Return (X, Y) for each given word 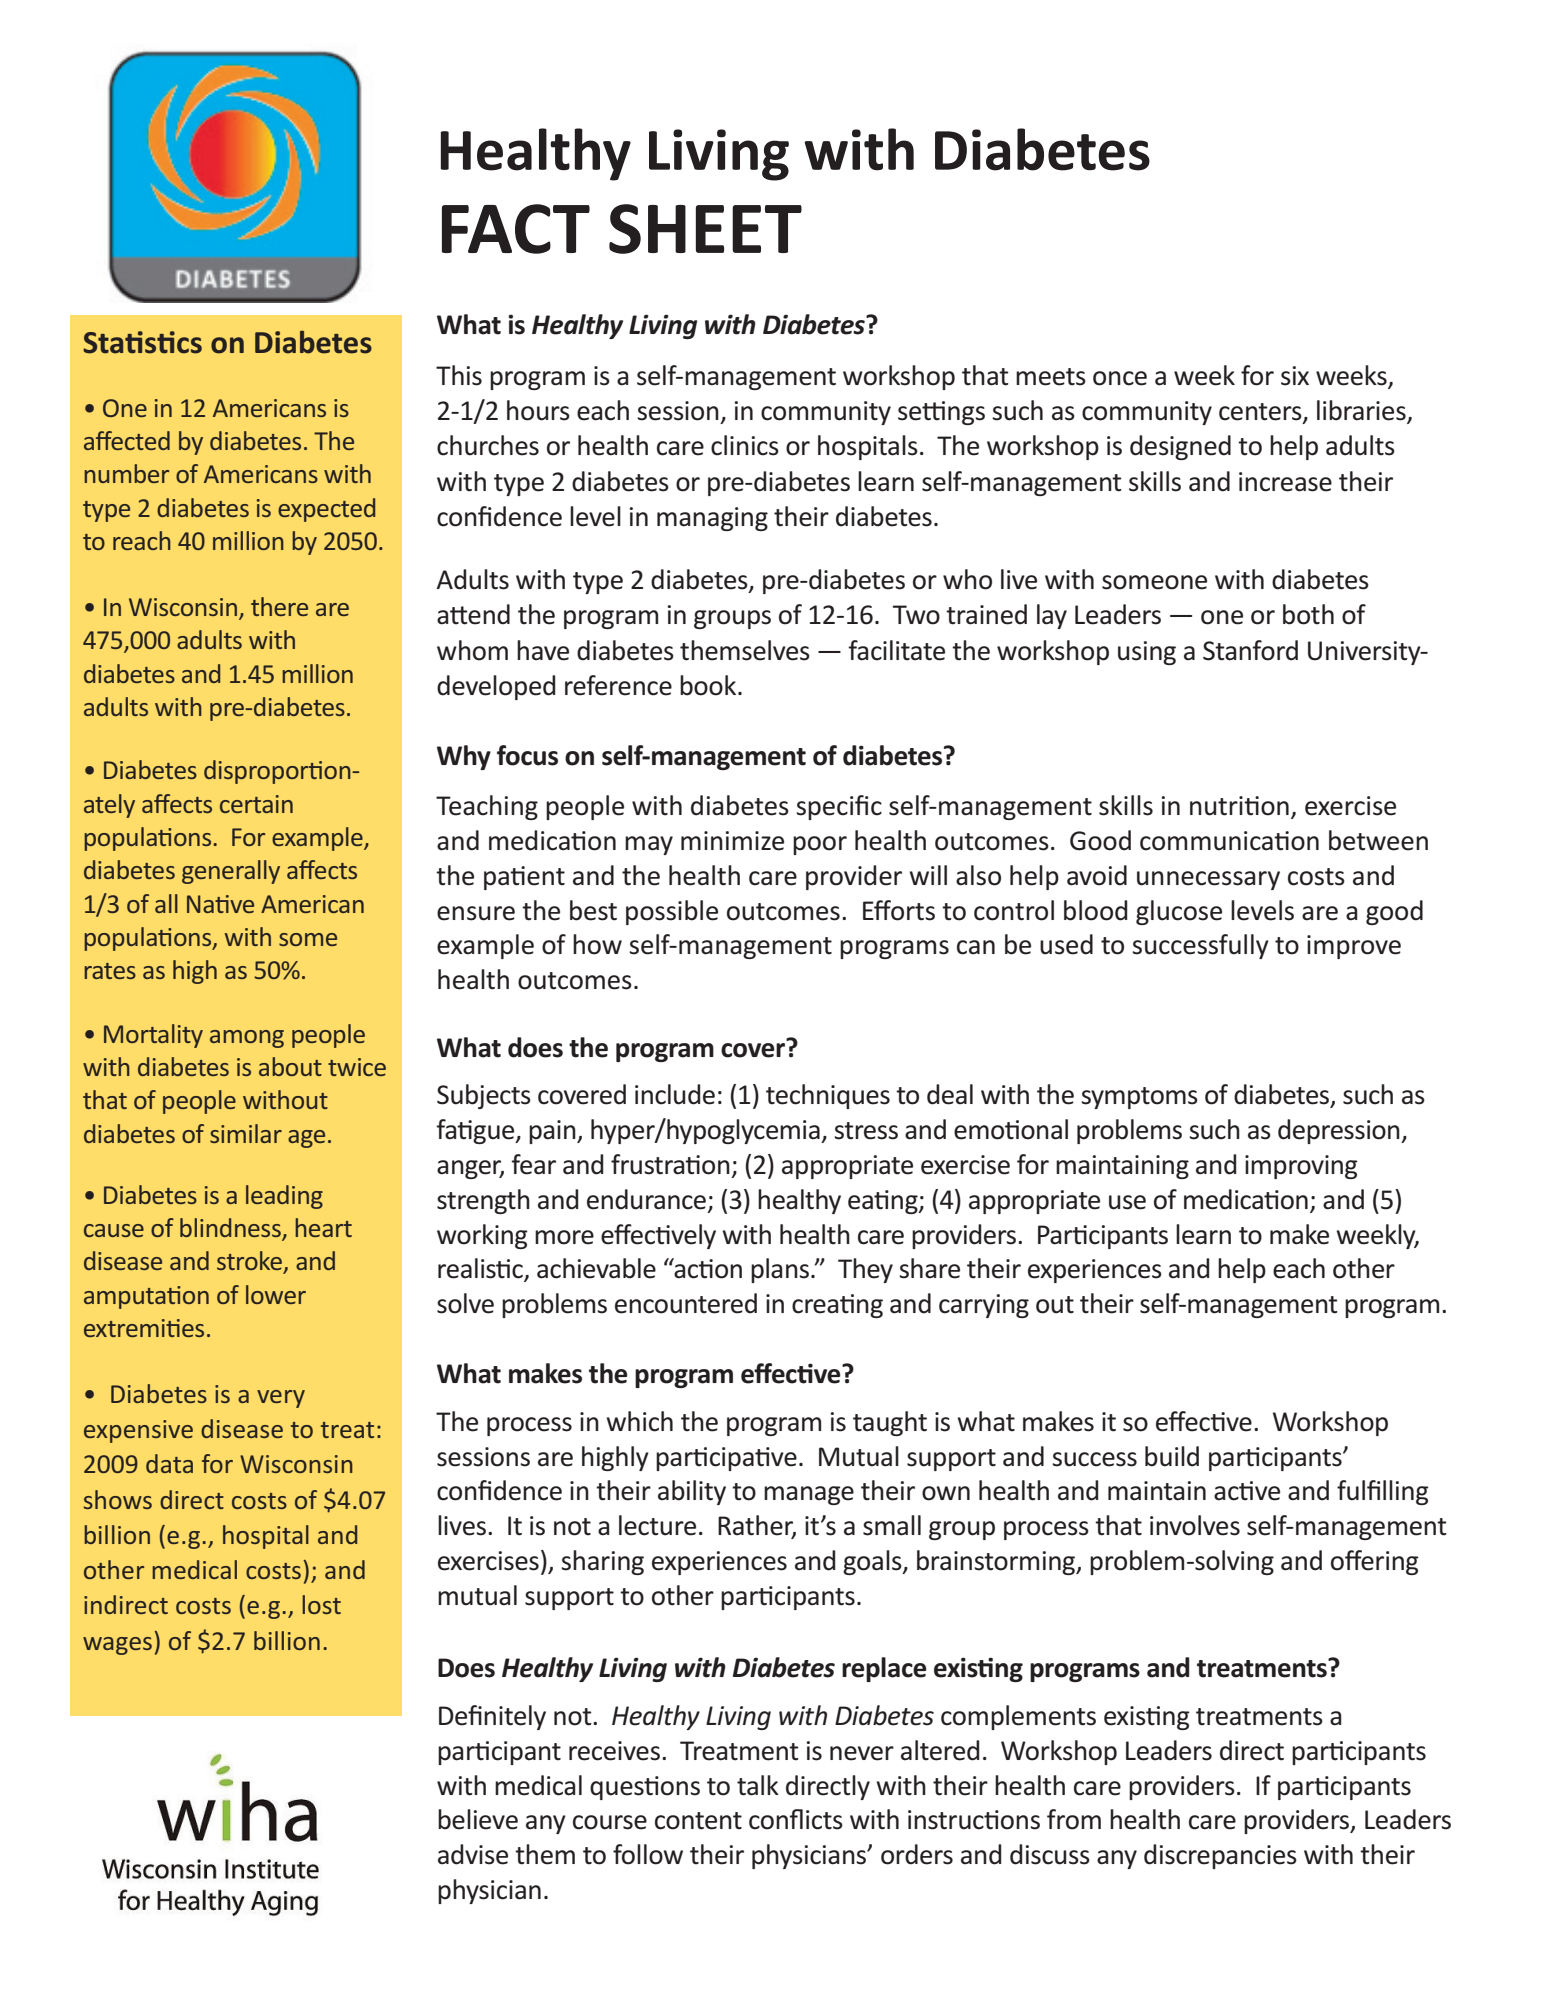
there (279, 606)
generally (231, 872)
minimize (732, 841)
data (169, 1463)
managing (712, 519)
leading (284, 1197)
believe (478, 1819)
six (1295, 376)
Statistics (142, 342)
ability (692, 1492)
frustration (670, 1164)
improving (1301, 1167)
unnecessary (1208, 880)
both (1308, 614)
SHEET (705, 229)
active (1247, 1491)
